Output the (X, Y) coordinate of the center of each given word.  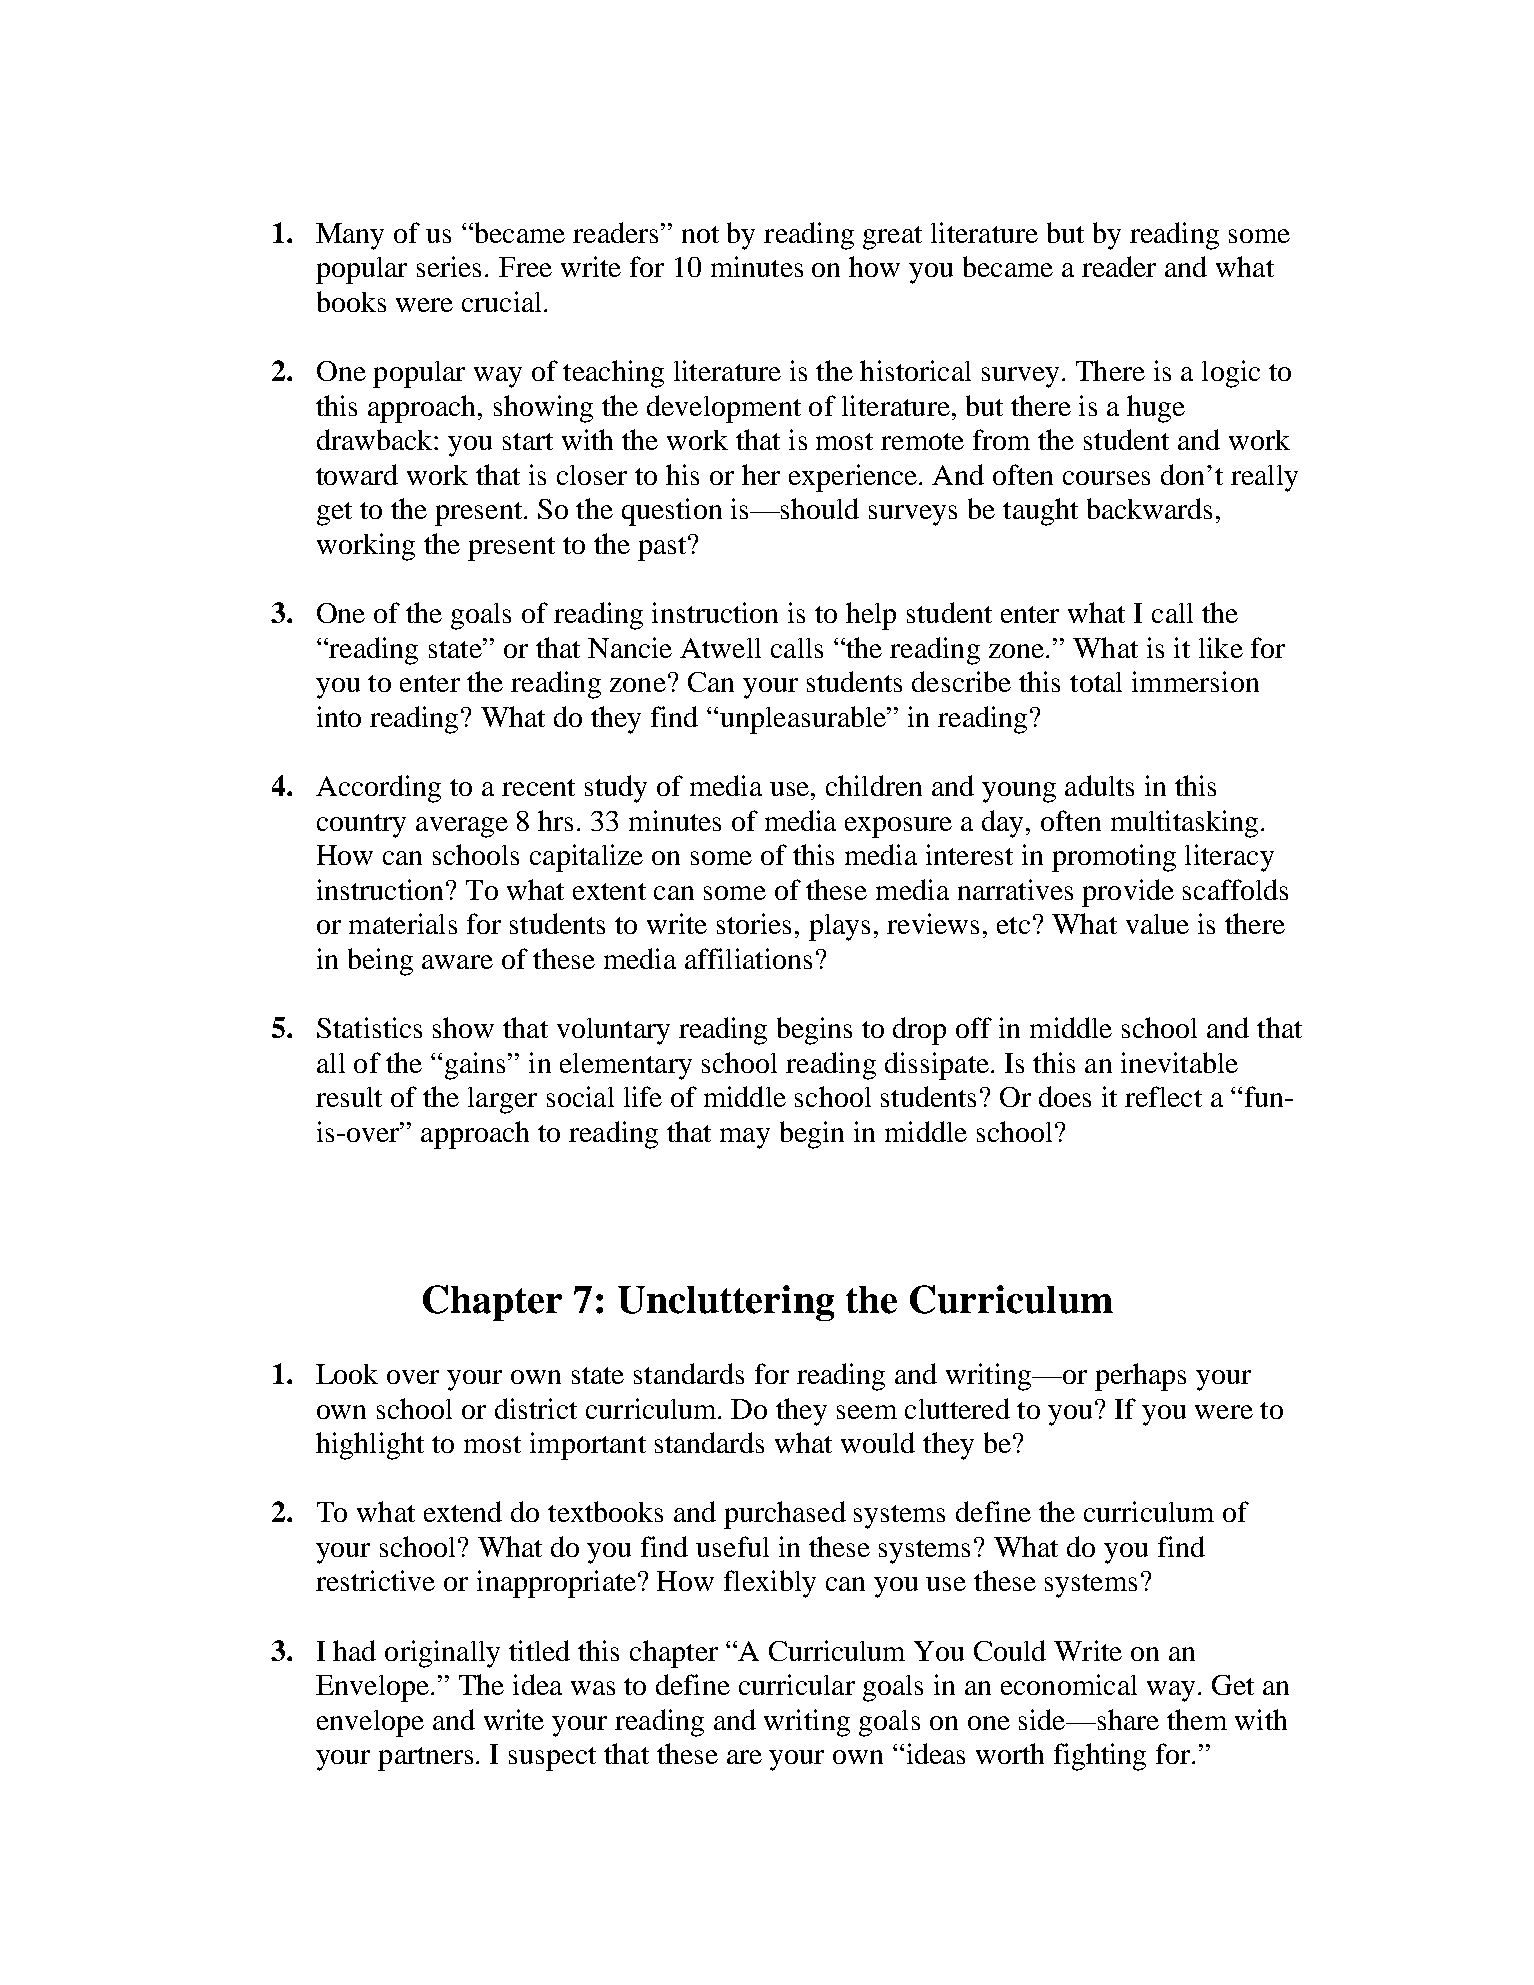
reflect (1163, 1096)
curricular (797, 1684)
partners (427, 1759)
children (874, 785)
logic (1231, 374)
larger (502, 1100)
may (745, 1138)
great (892, 238)
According (378, 789)
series (449, 266)
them (1197, 1719)
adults (1099, 785)
